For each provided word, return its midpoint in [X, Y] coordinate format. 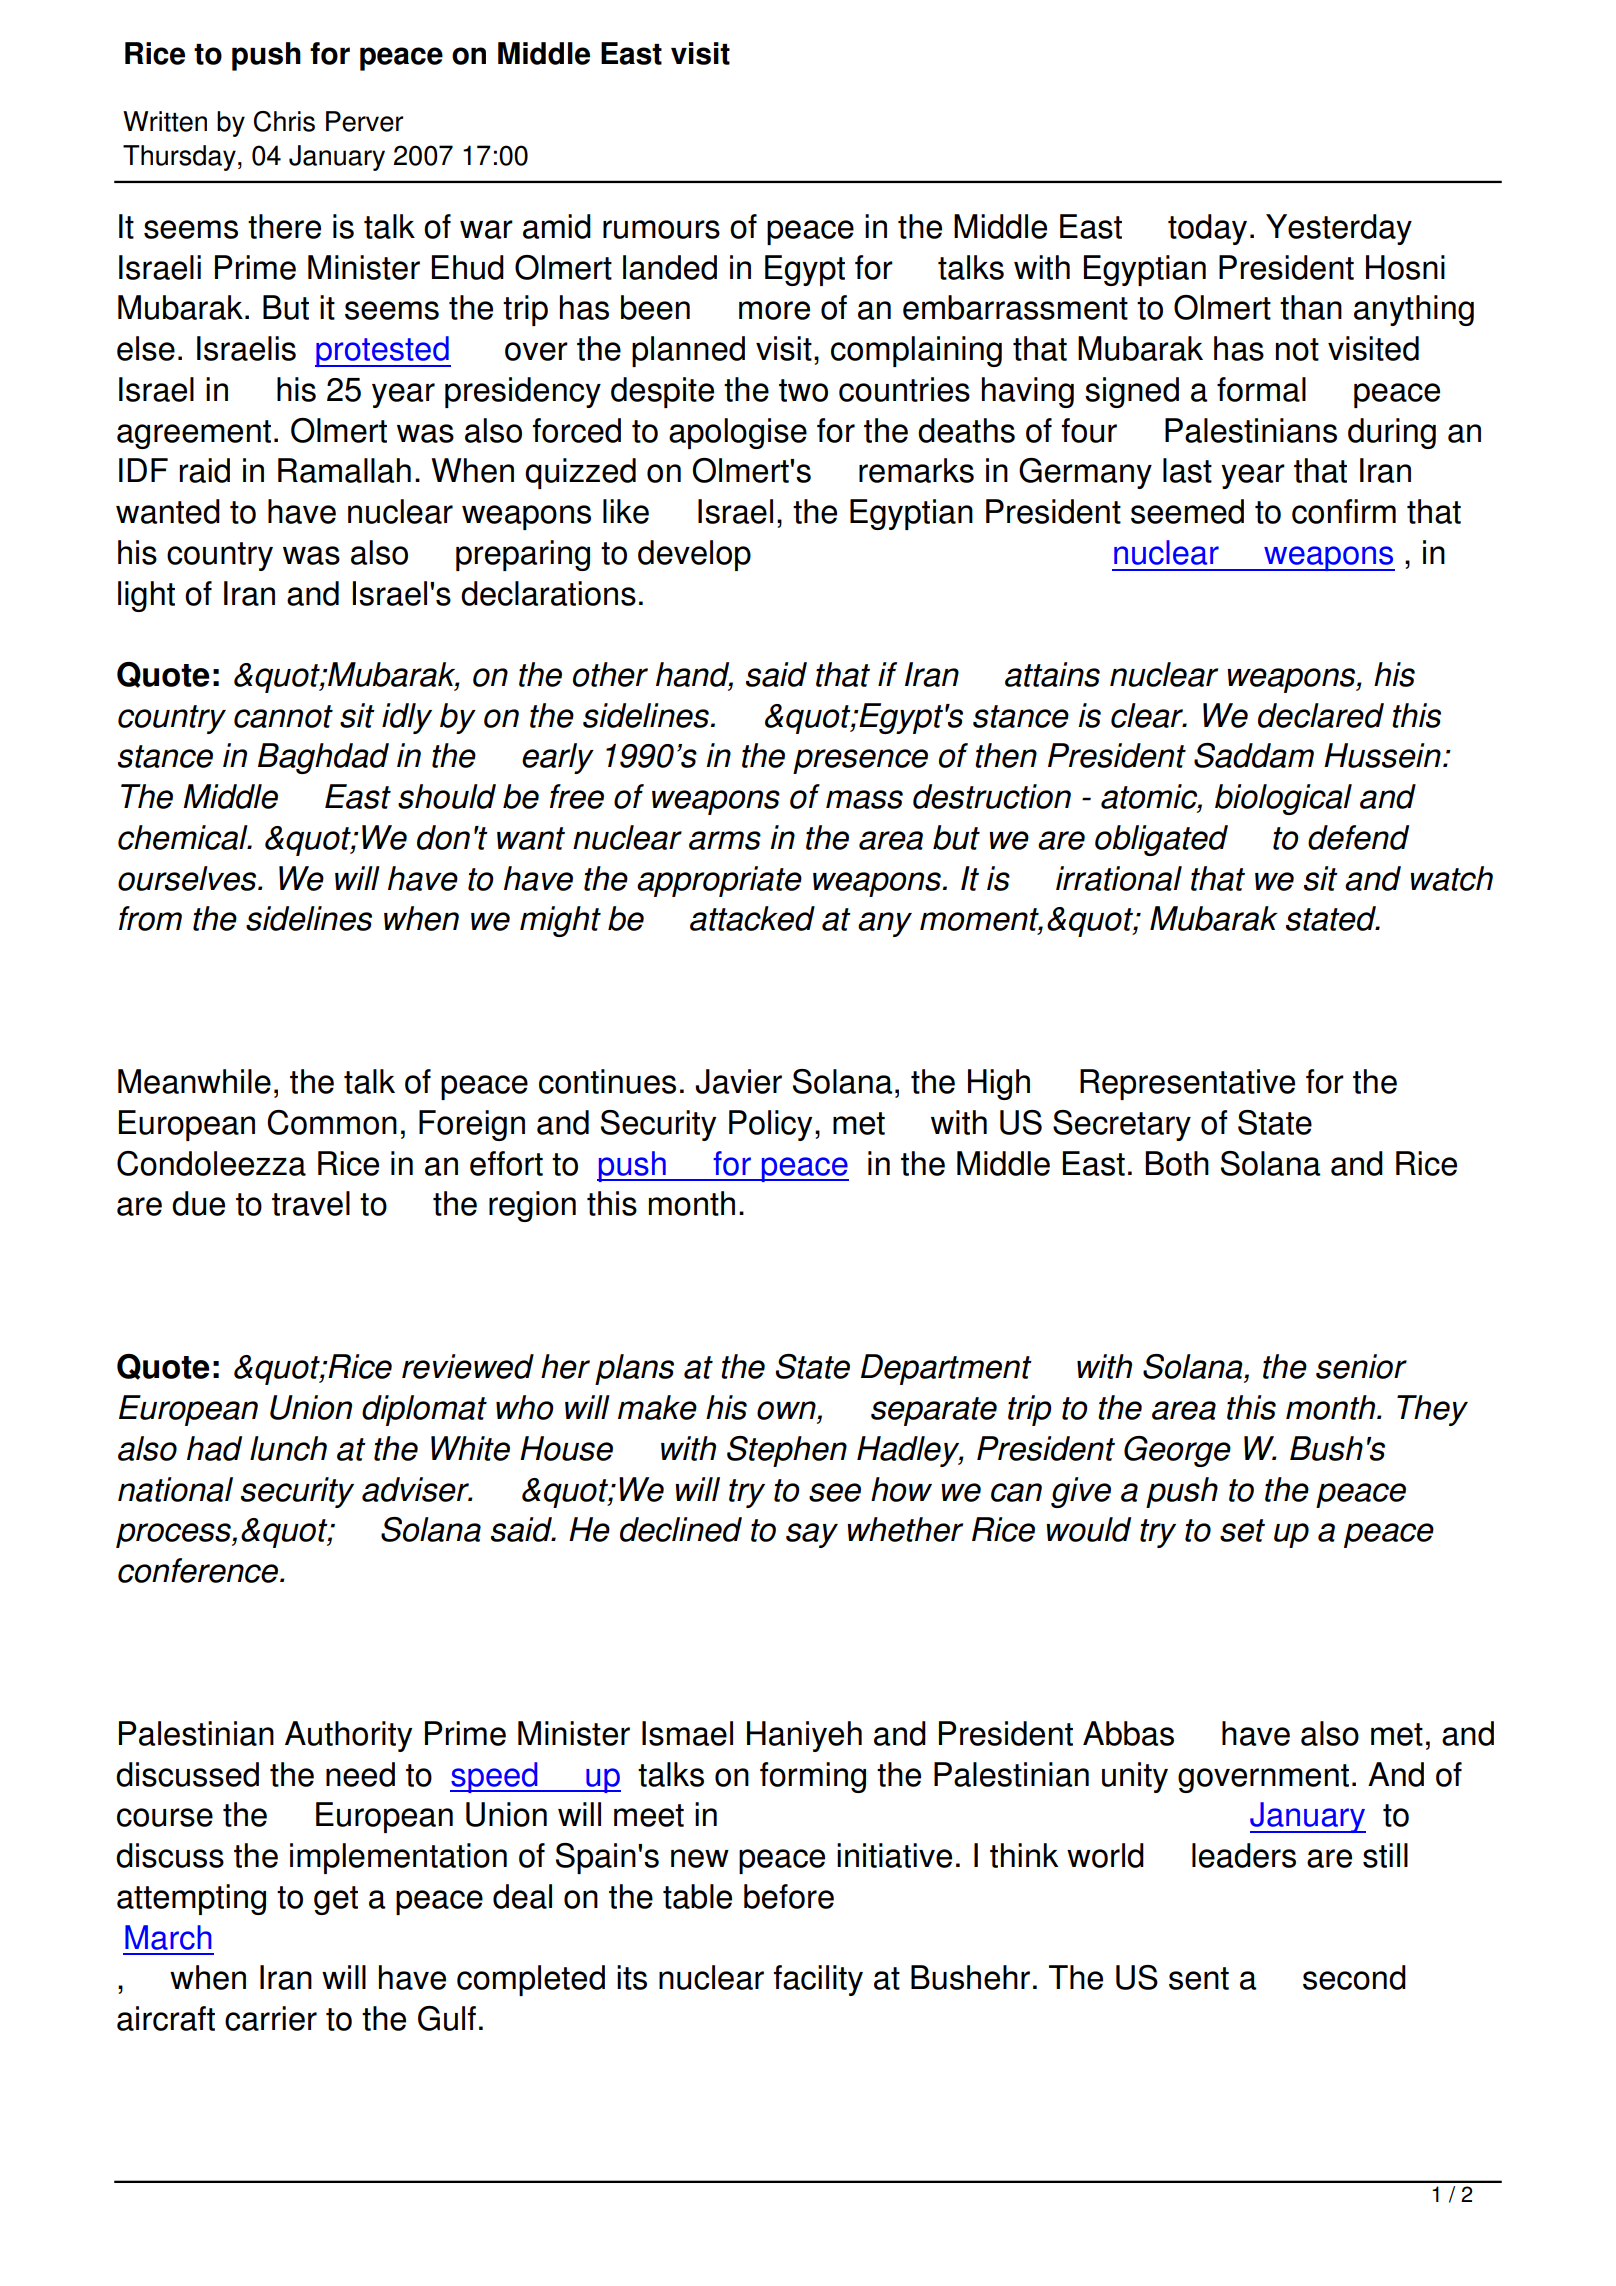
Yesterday [1339, 229]
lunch [288, 1448]
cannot [283, 716]
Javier [738, 1081]
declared [1321, 715]
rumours [661, 229]
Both [1177, 1163]
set [1242, 1530]
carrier [271, 2018]
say [812, 1535]
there [284, 226]
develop [694, 555]
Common [332, 1122]
